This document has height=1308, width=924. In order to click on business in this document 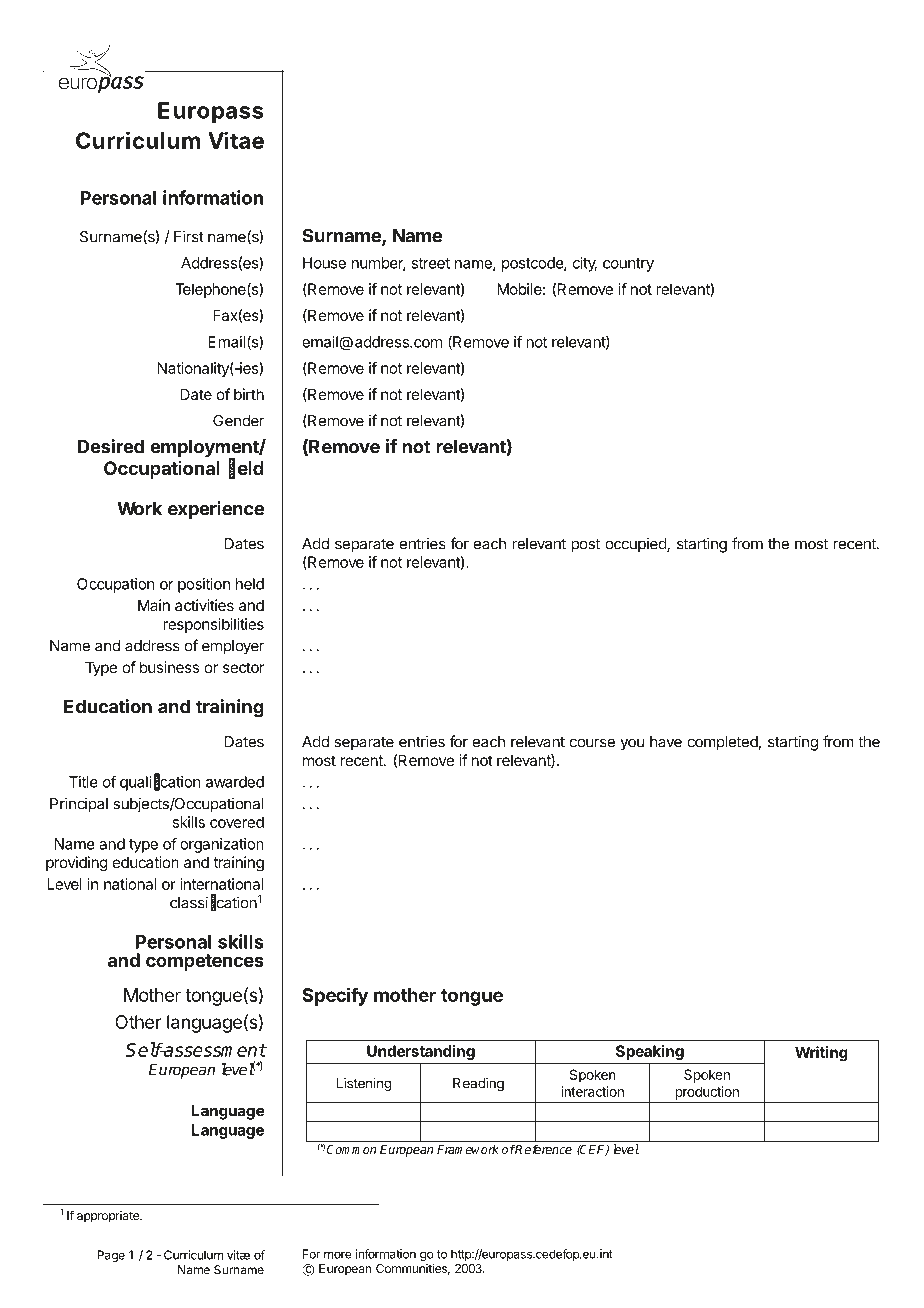, I will do `click(169, 667)`.
